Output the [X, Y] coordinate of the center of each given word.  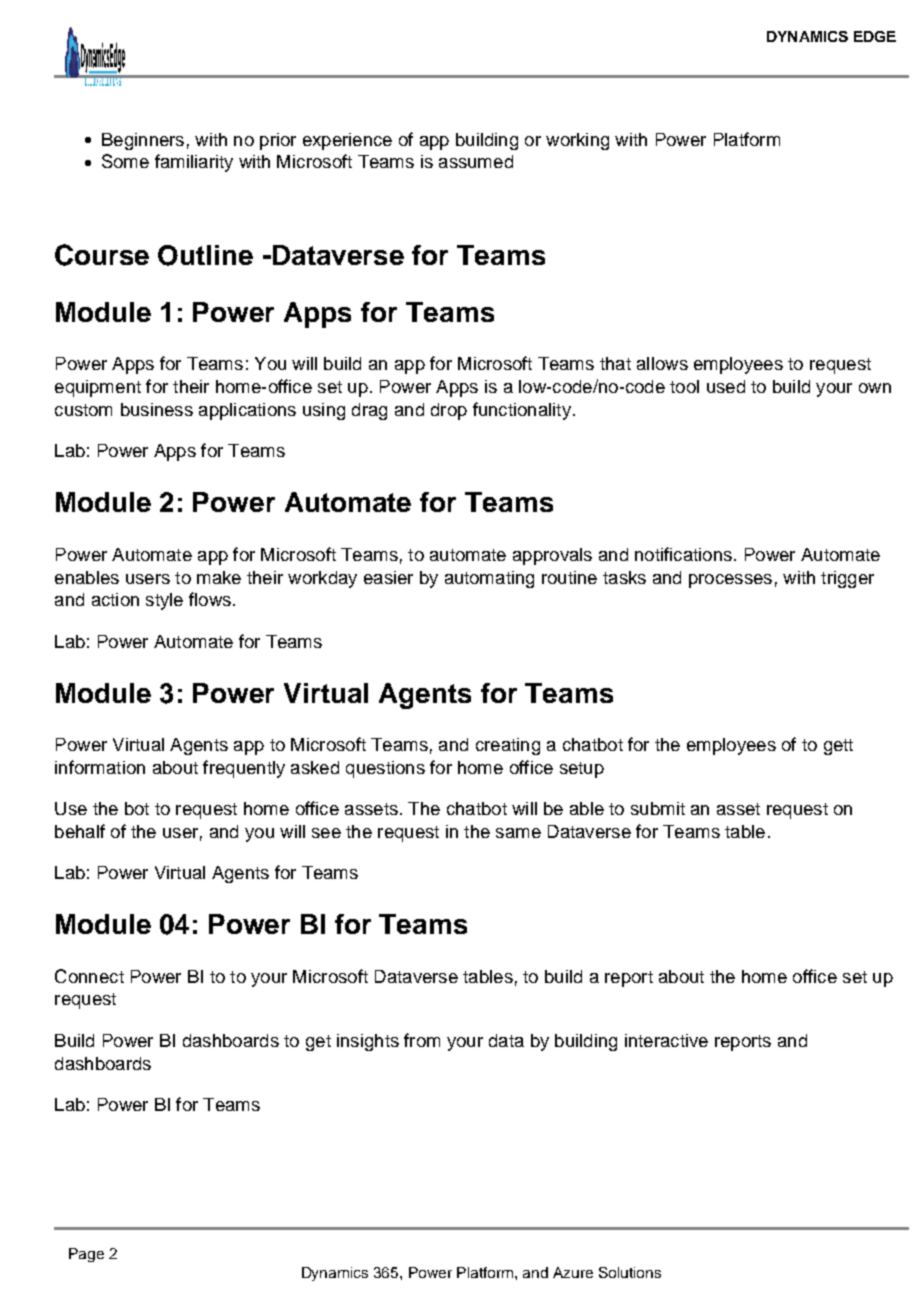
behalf [80, 831]
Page [86, 1255]
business [157, 409]
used [726, 386]
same [518, 833]
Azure [573, 1272]
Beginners [143, 141]
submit [658, 808]
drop [449, 411]
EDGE [875, 36]
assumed [476, 161]
